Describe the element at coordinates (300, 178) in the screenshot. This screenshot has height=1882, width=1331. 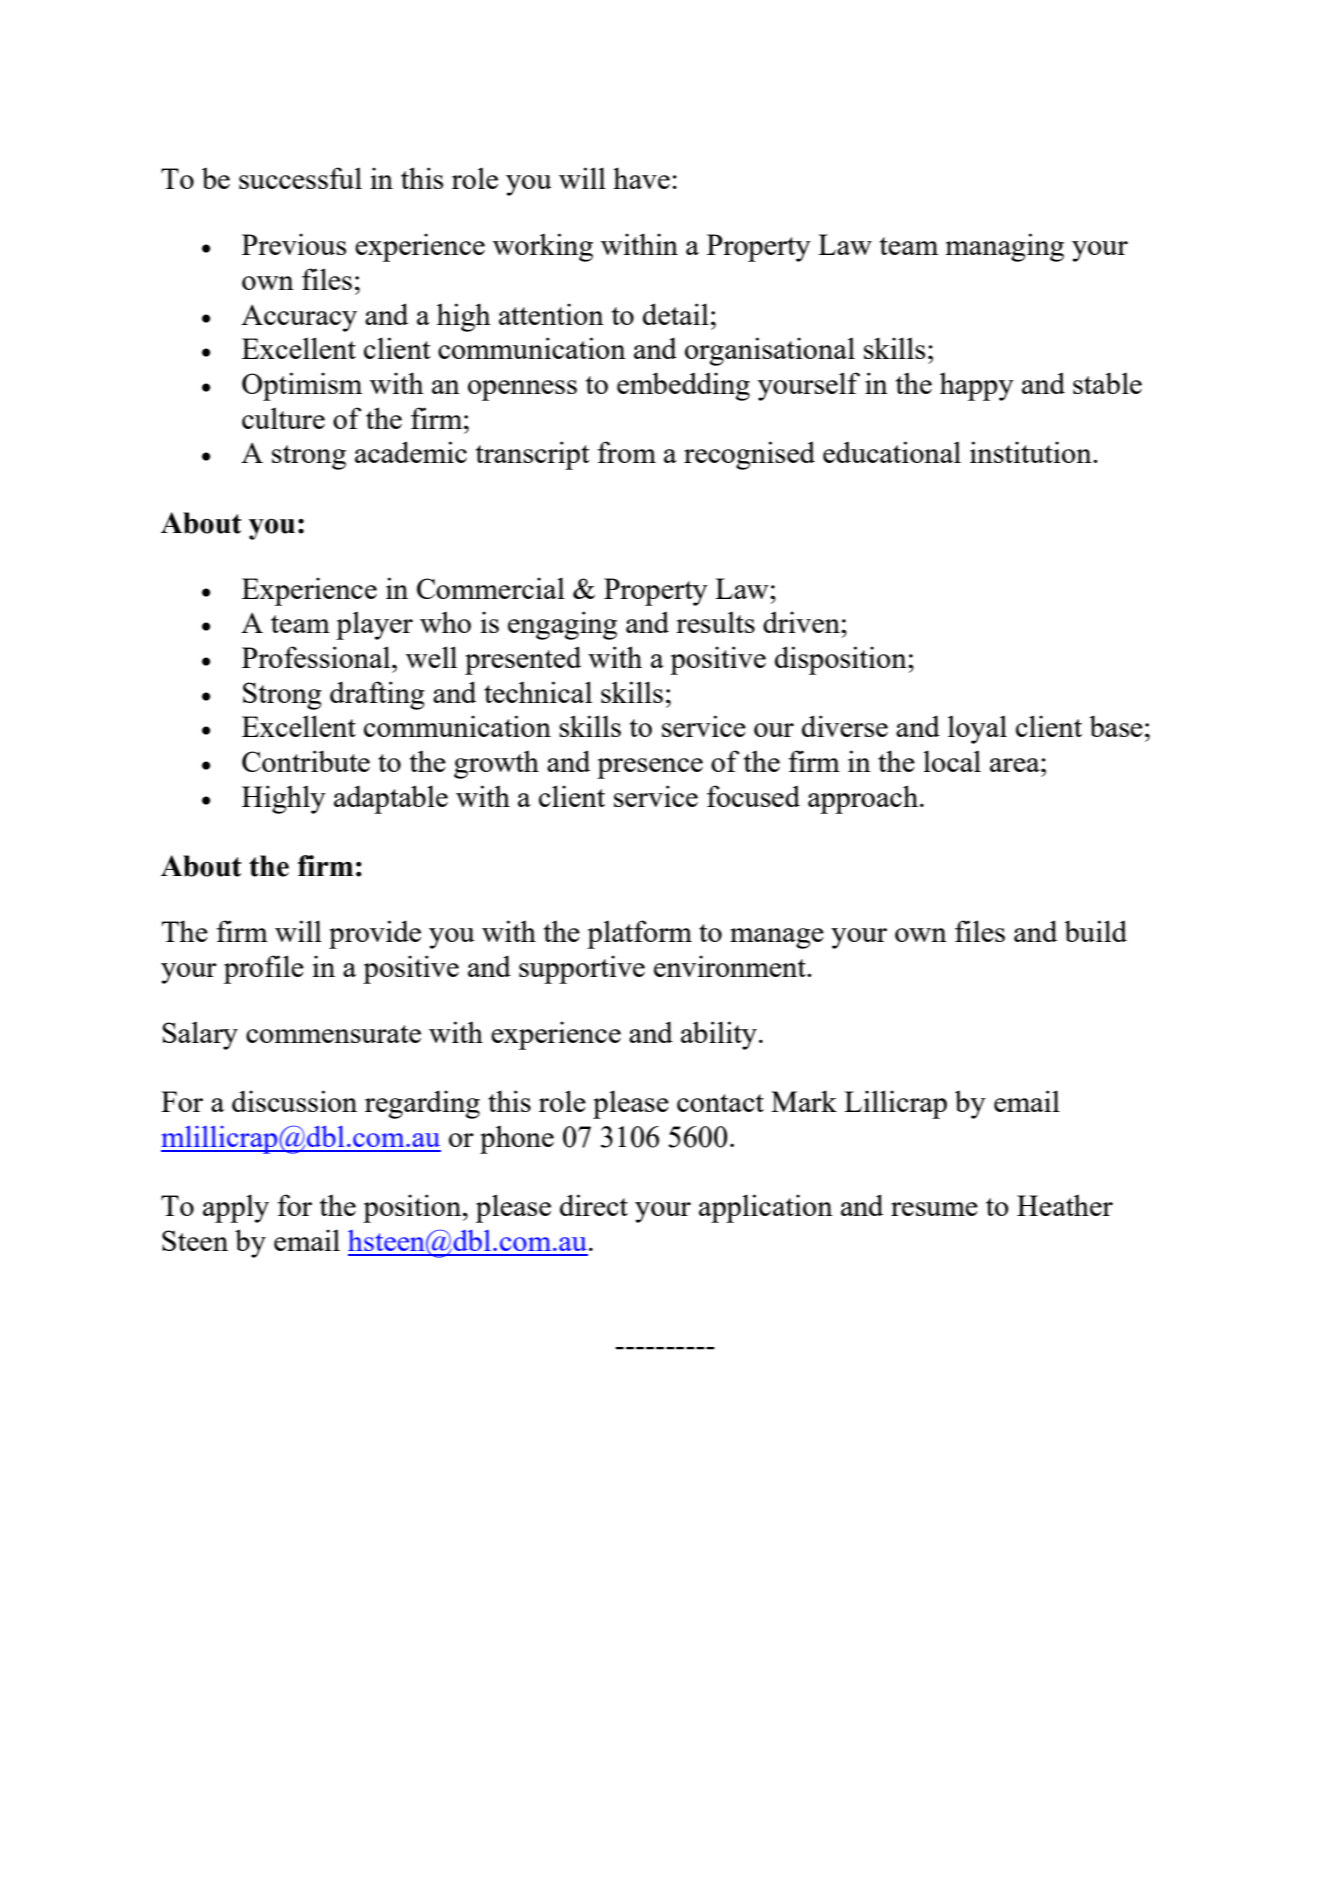
I see `successful` at that location.
